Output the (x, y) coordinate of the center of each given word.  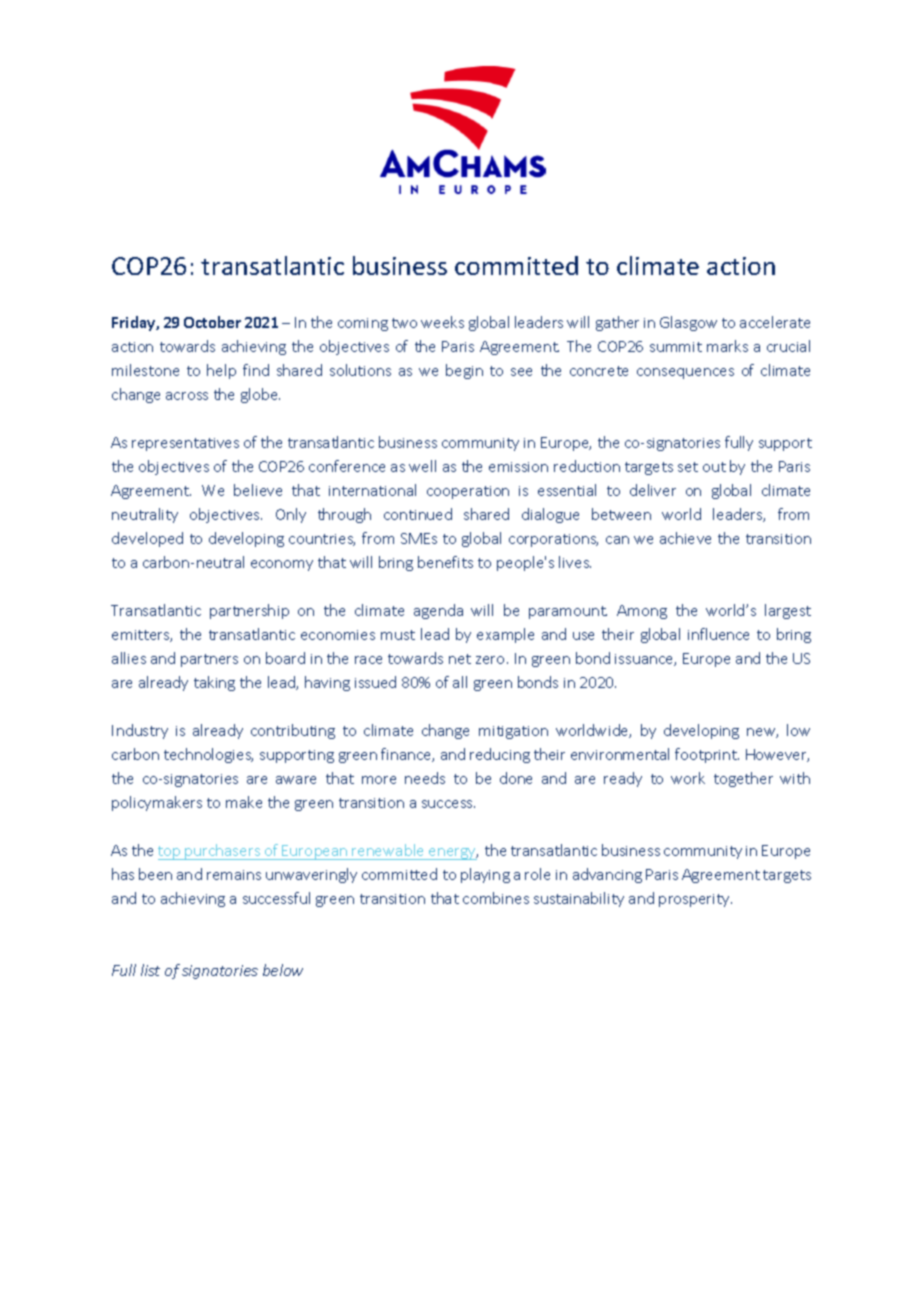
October (212, 322)
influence (718, 634)
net (460, 659)
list (150, 970)
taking (214, 683)
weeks (442, 322)
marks (727, 346)
